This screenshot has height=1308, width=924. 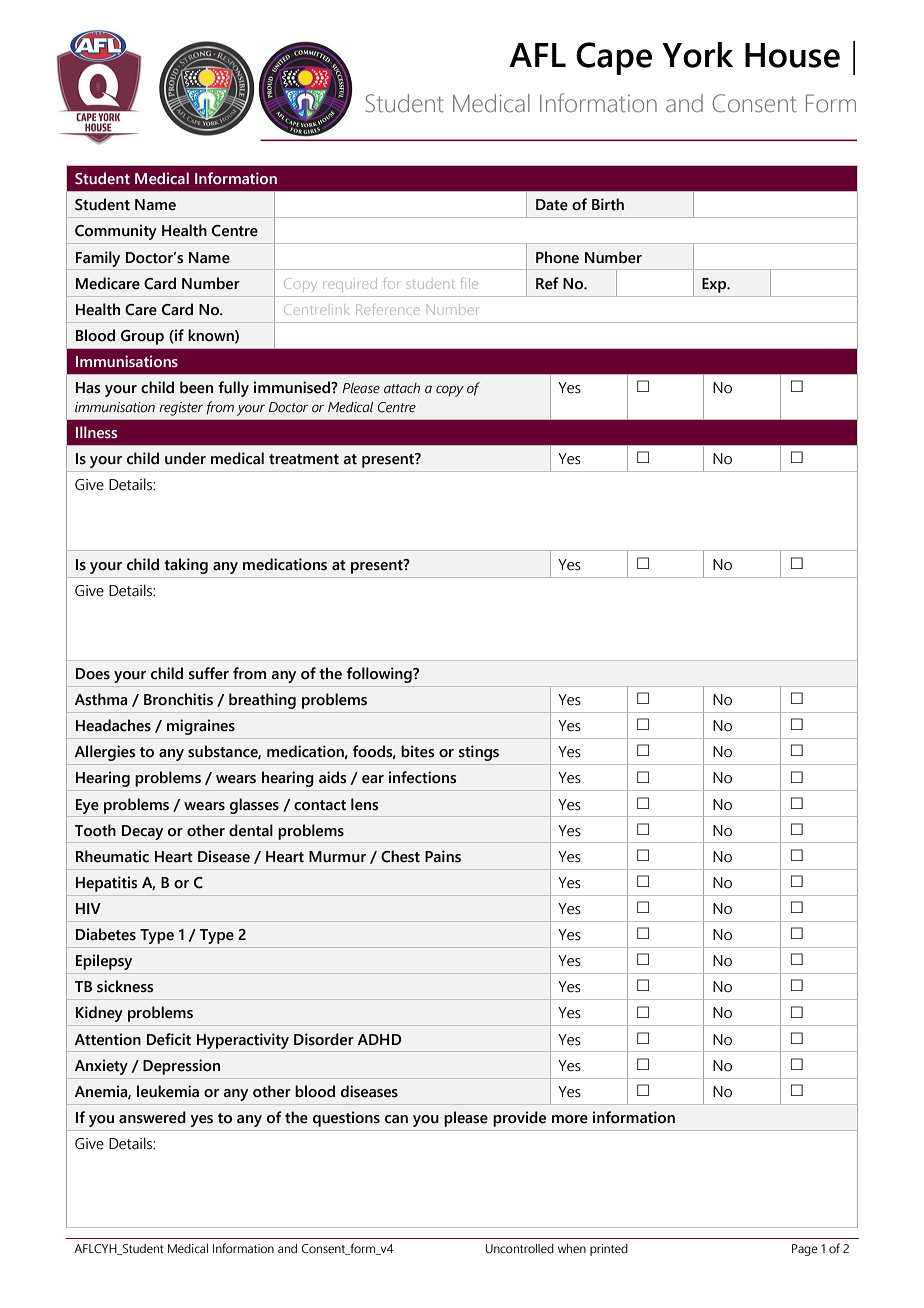 What do you see at coordinates (697, 55) in the screenshot?
I see `York` at bounding box center [697, 55].
